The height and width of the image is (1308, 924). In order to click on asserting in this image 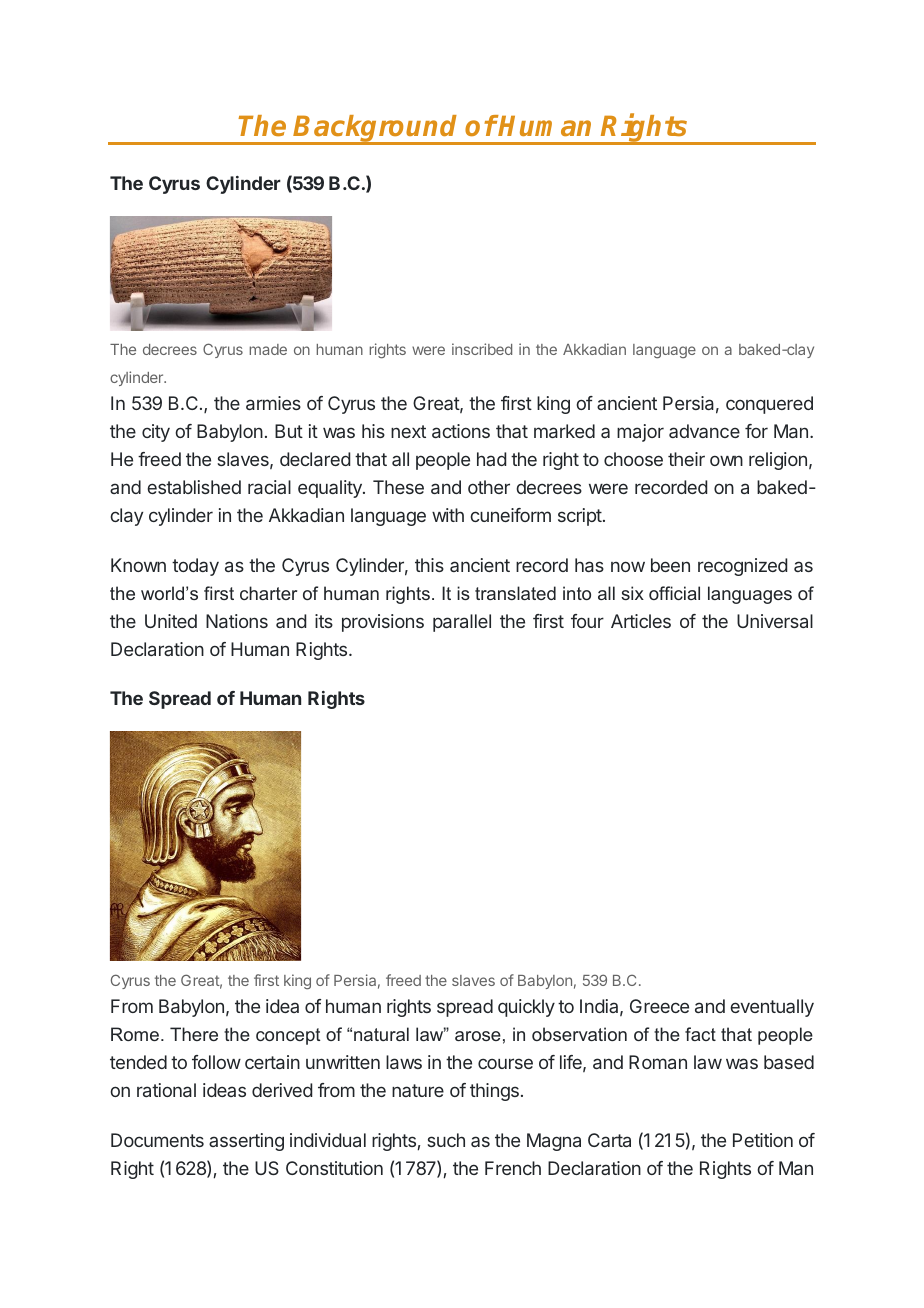, I will do `click(246, 1142)`.
